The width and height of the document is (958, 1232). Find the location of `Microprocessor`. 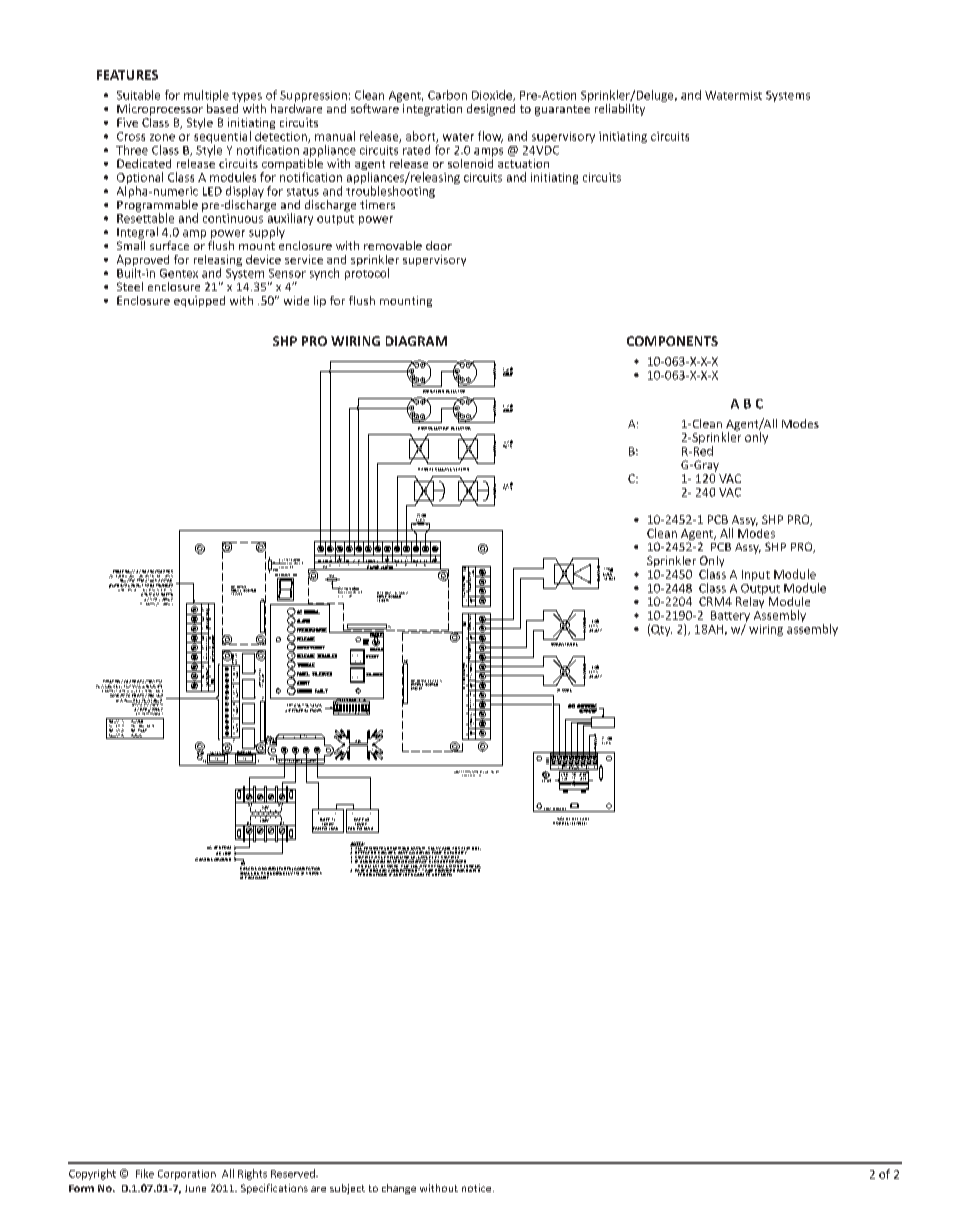

Microprocessor is located at coordinates (160, 110).
